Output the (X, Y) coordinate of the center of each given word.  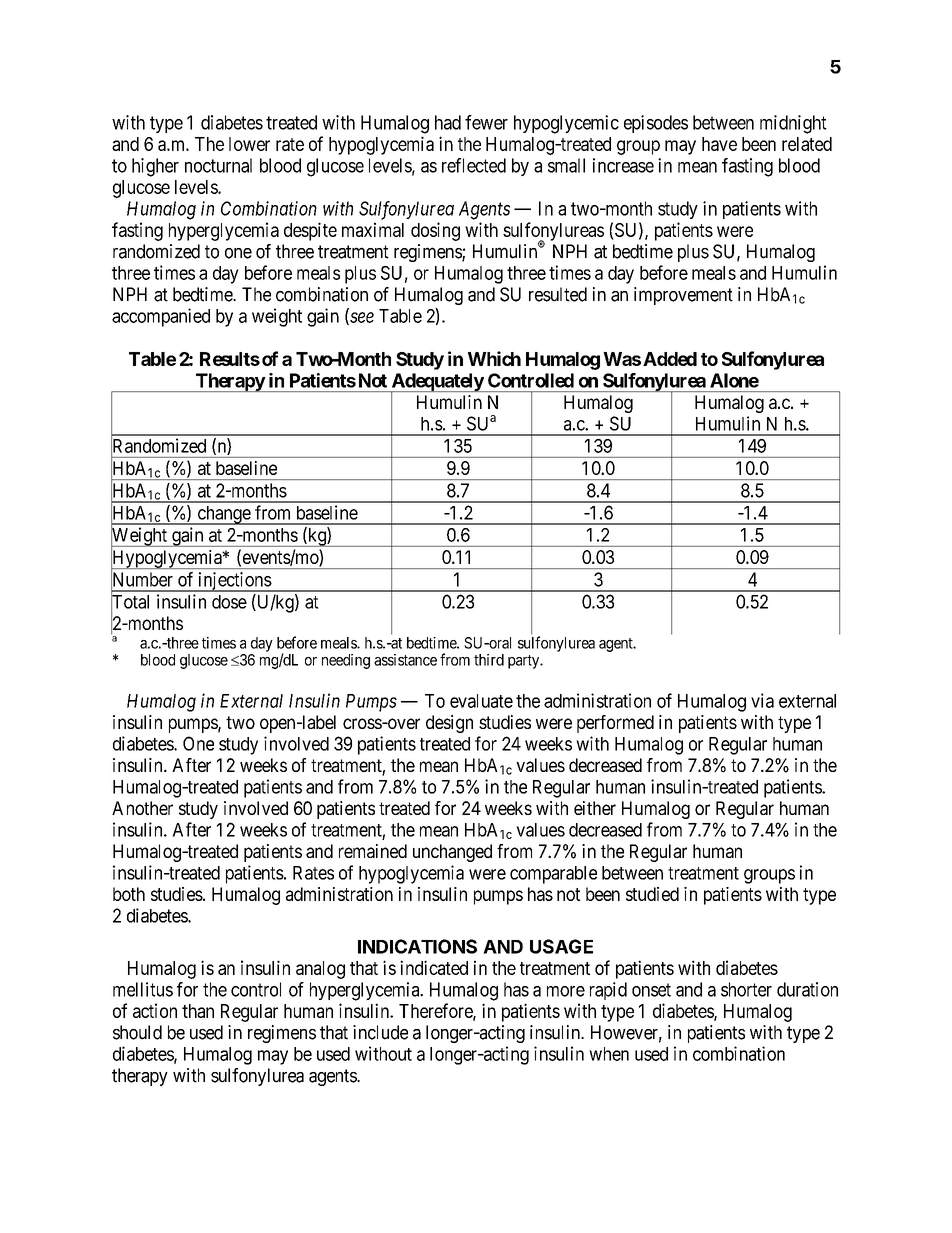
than (198, 1011)
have (719, 144)
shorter (746, 989)
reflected (474, 165)
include (380, 1032)
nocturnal (218, 165)
